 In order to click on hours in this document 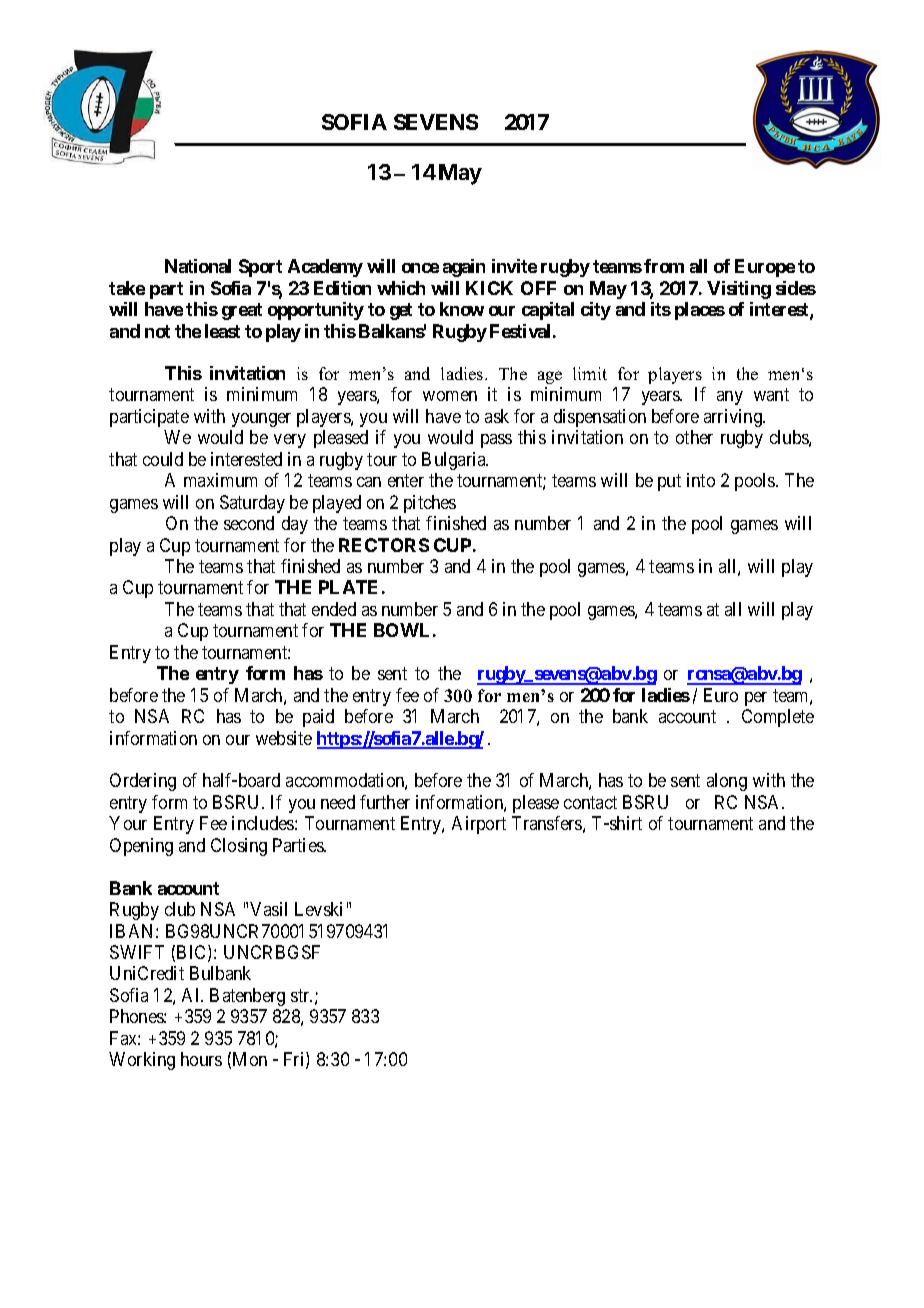, I will do `click(201, 1059)`.
